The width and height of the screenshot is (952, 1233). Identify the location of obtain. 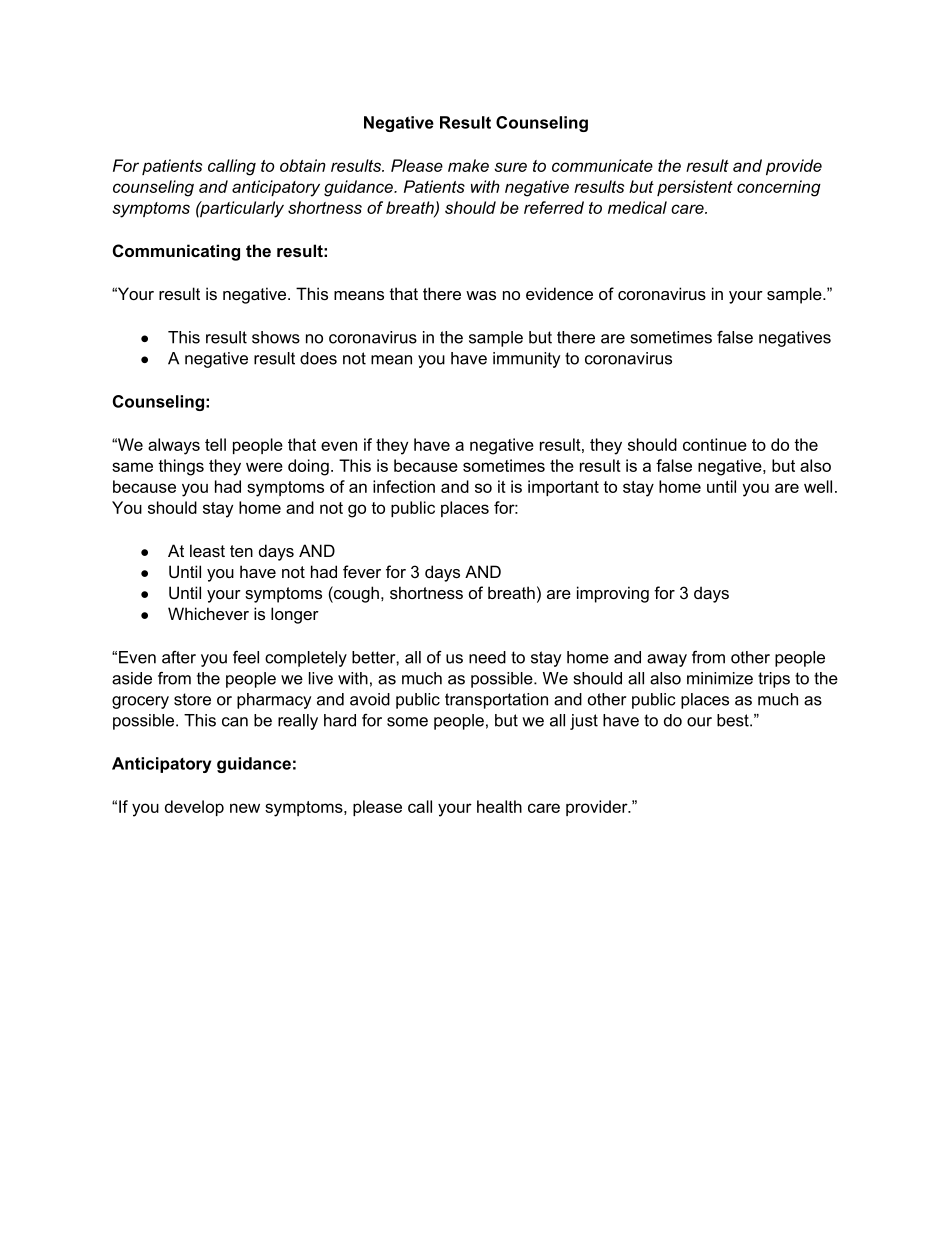
(303, 165).
